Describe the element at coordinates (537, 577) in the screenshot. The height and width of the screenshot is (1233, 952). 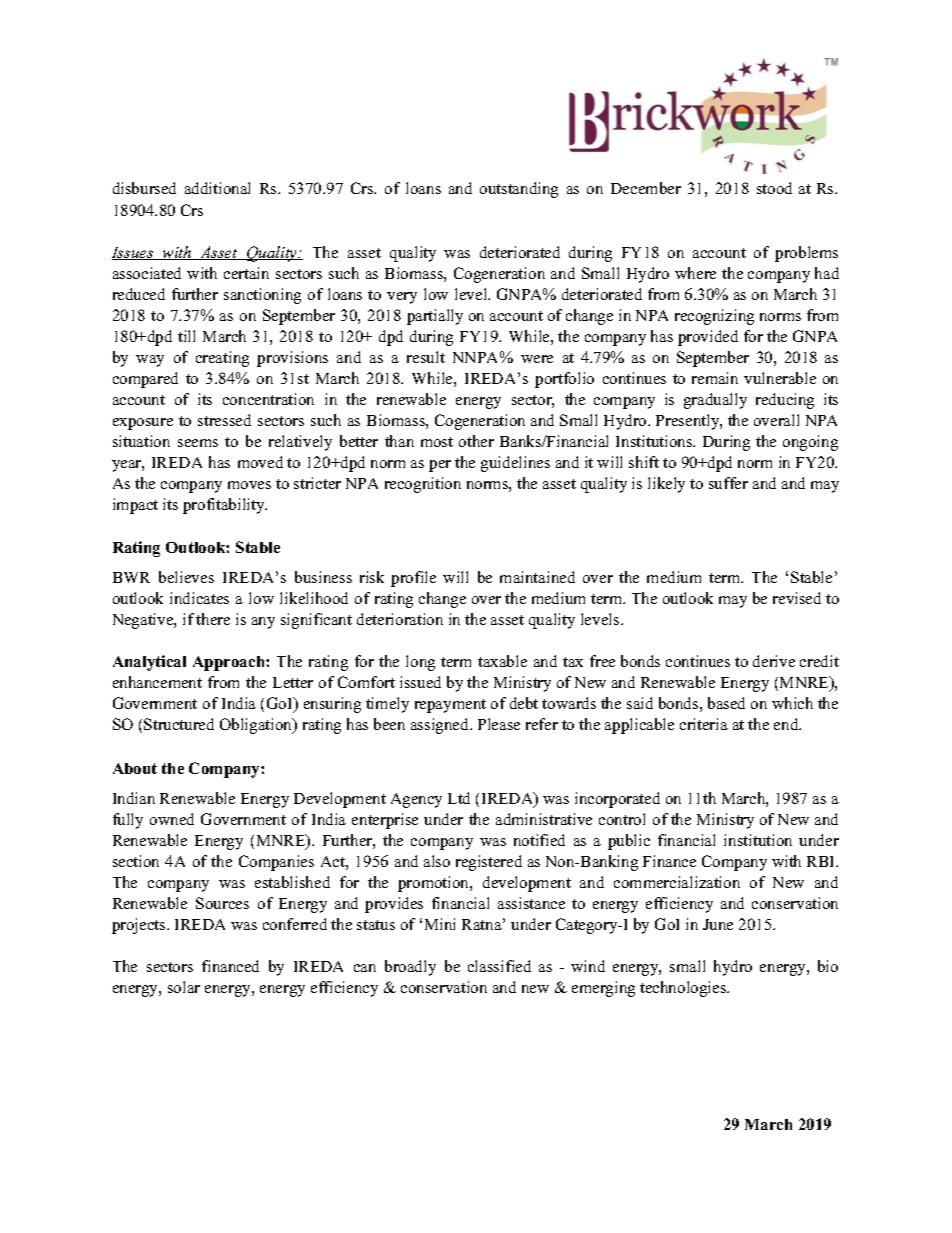
I see `maintained` at that location.
